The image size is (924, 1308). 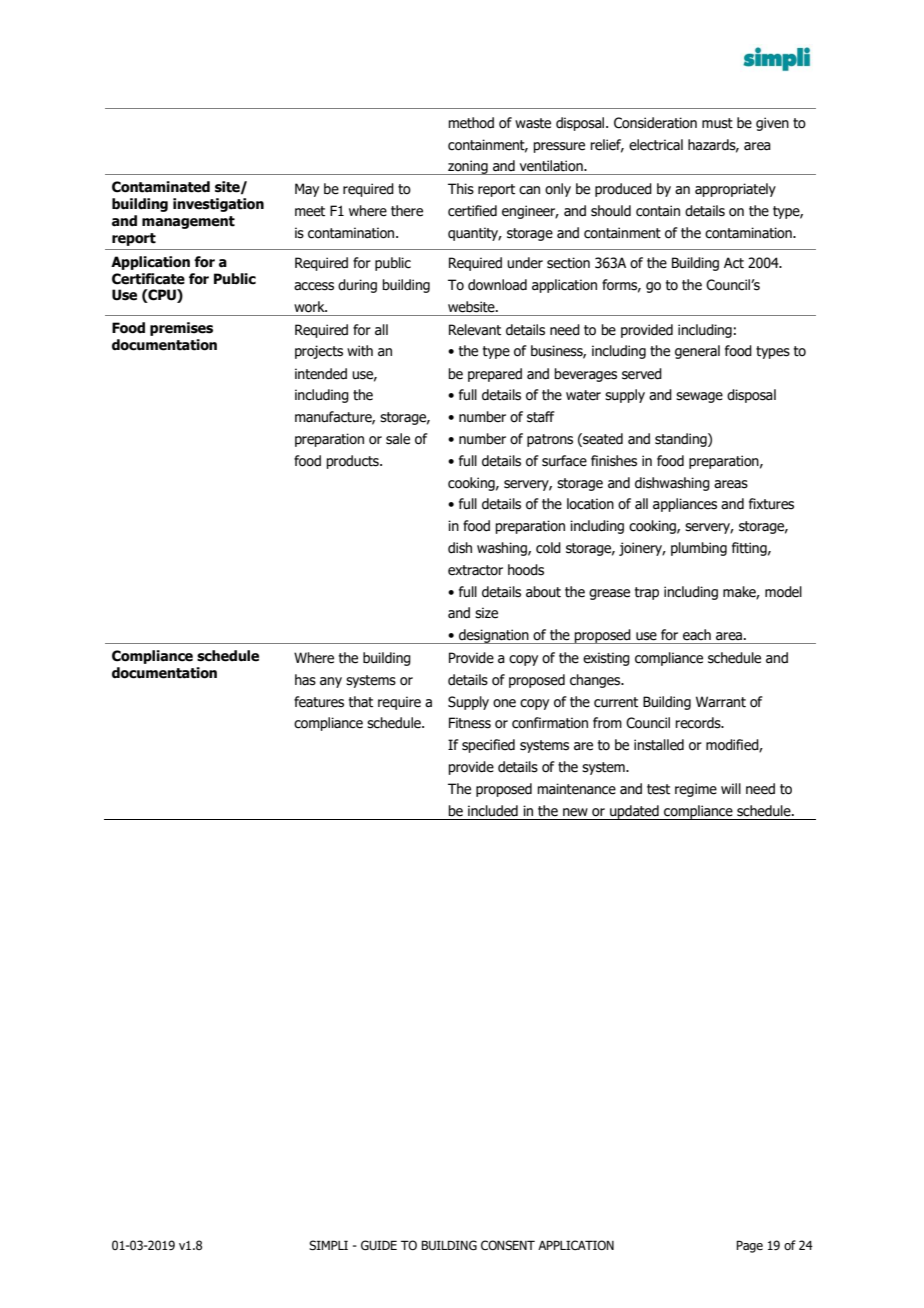 What do you see at coordinates (508, 1245) in the image?
I see `CONSENT` at bounding box center [508, 1245].
